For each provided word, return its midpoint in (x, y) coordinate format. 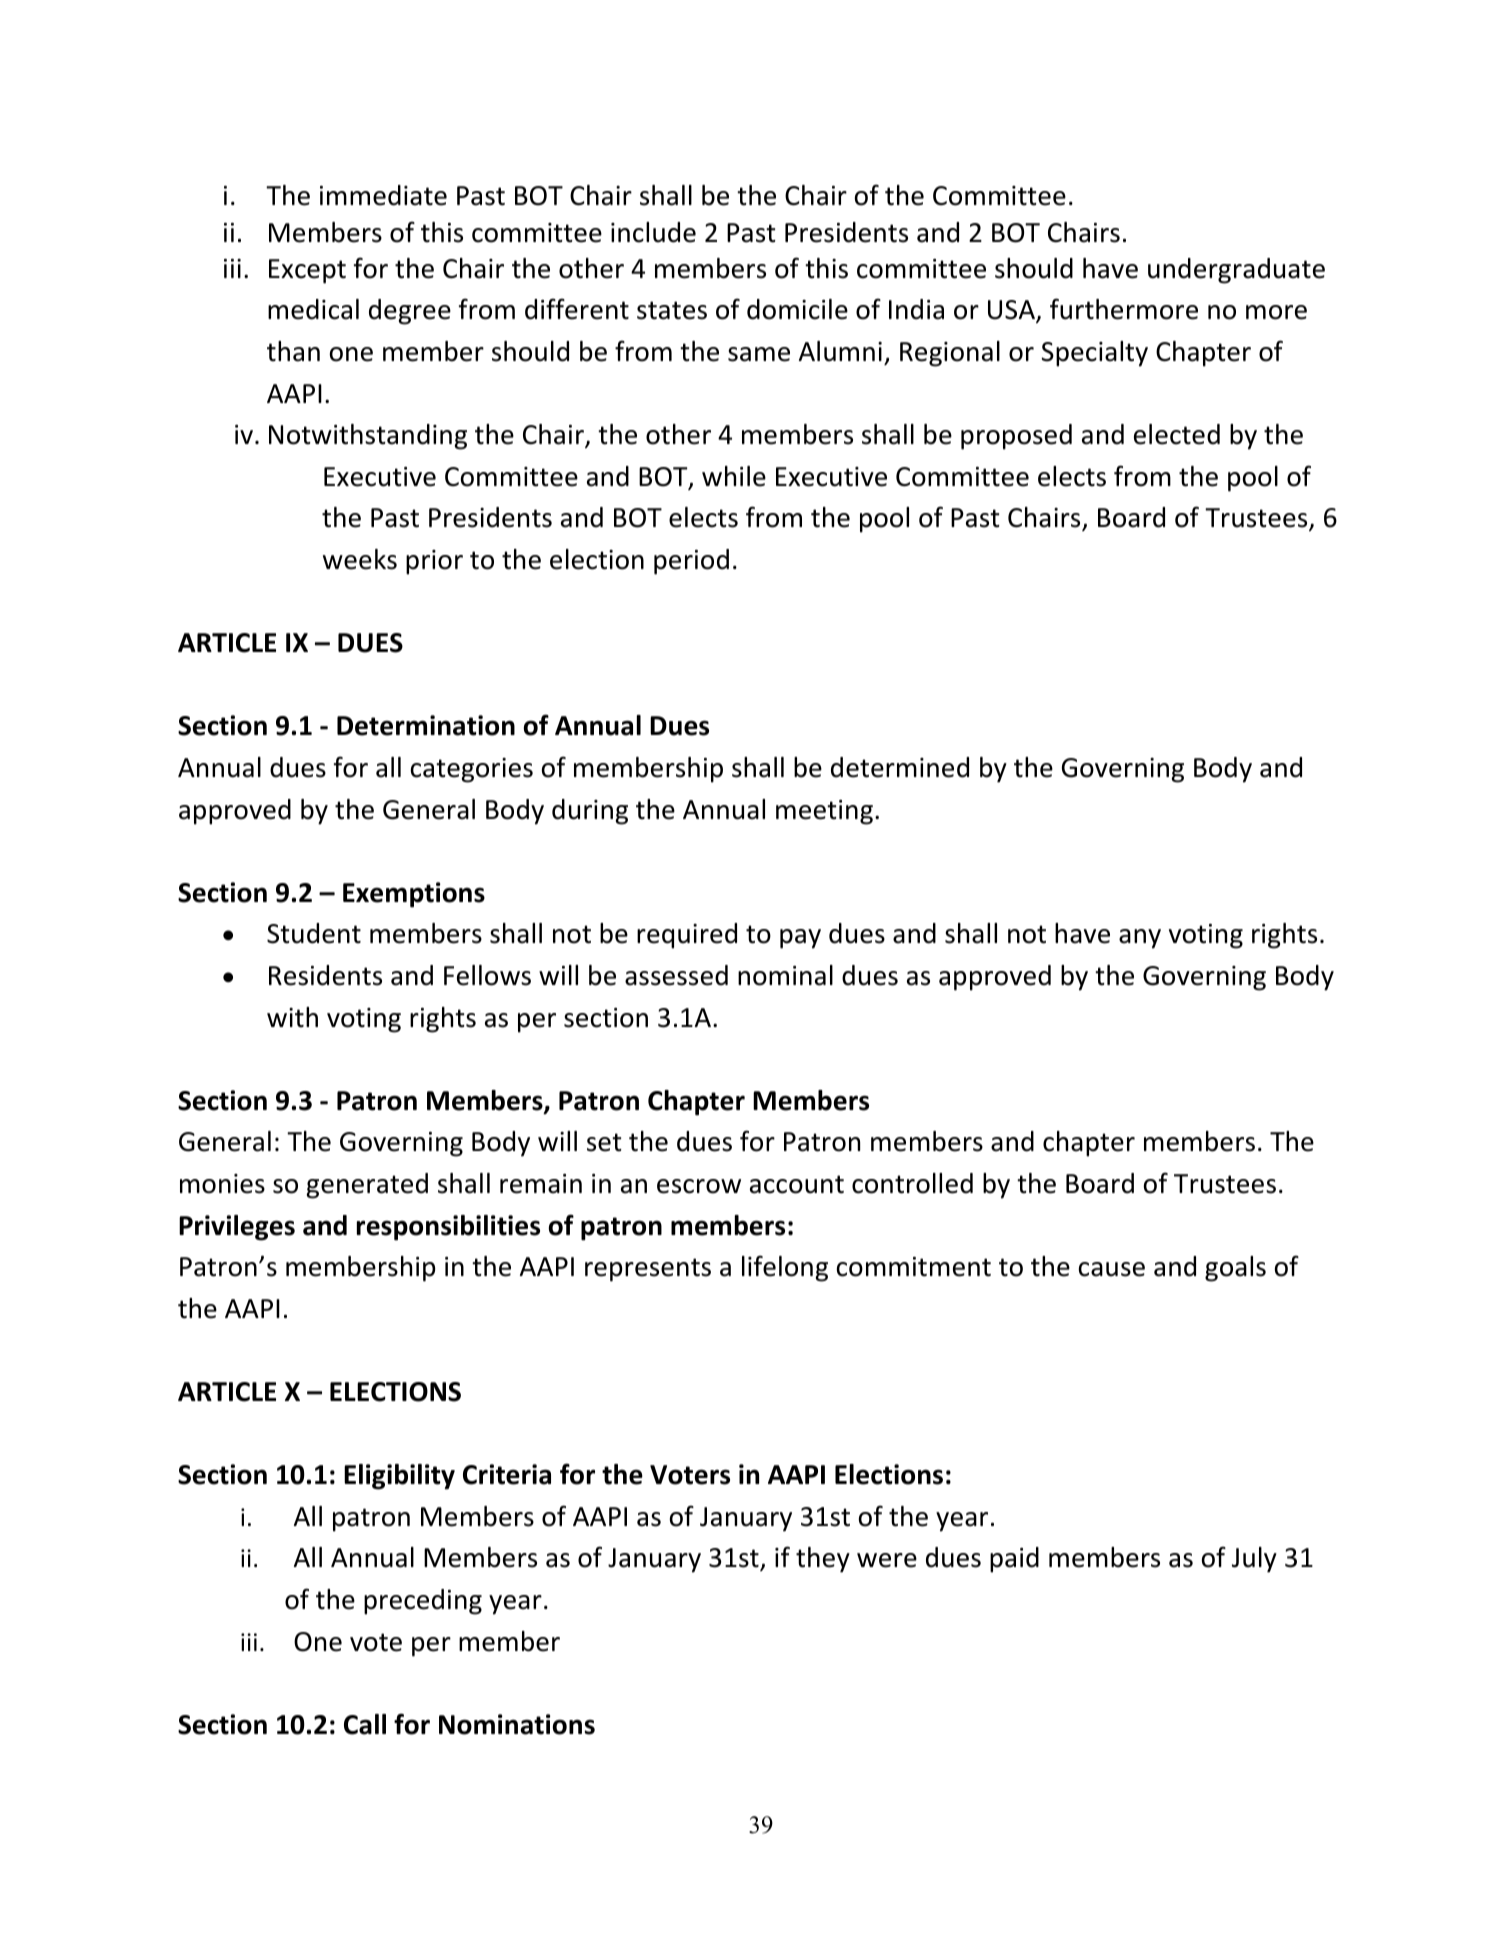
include (653, 232)
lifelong (785, 1268)
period (691, 562)
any (1140, 939)
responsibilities (448, 1228)
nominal (785, 975)
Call (365, 1724)
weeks (360, 559)
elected (1177, 434)
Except (307, 271)
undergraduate (1236, 271)
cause (1112, 1269)
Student (314, 933)
